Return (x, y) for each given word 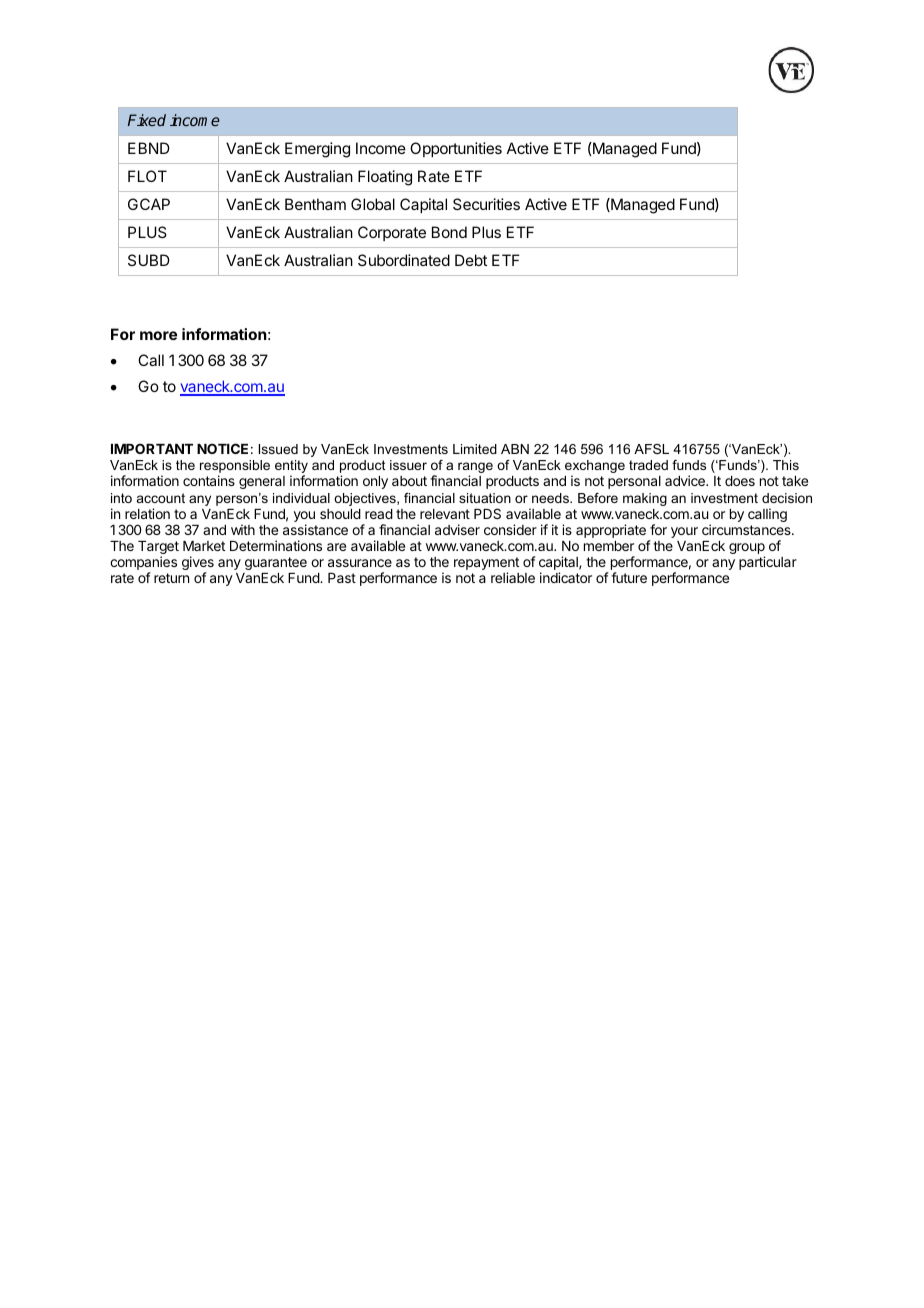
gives (198, 564)
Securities (486, 204)
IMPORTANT (152, 448)
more (158, 335)
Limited (475, 449)
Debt (471, 260)
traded (648, 465)
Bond (449, 232)
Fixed (147, 120)
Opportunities (456, 149)
